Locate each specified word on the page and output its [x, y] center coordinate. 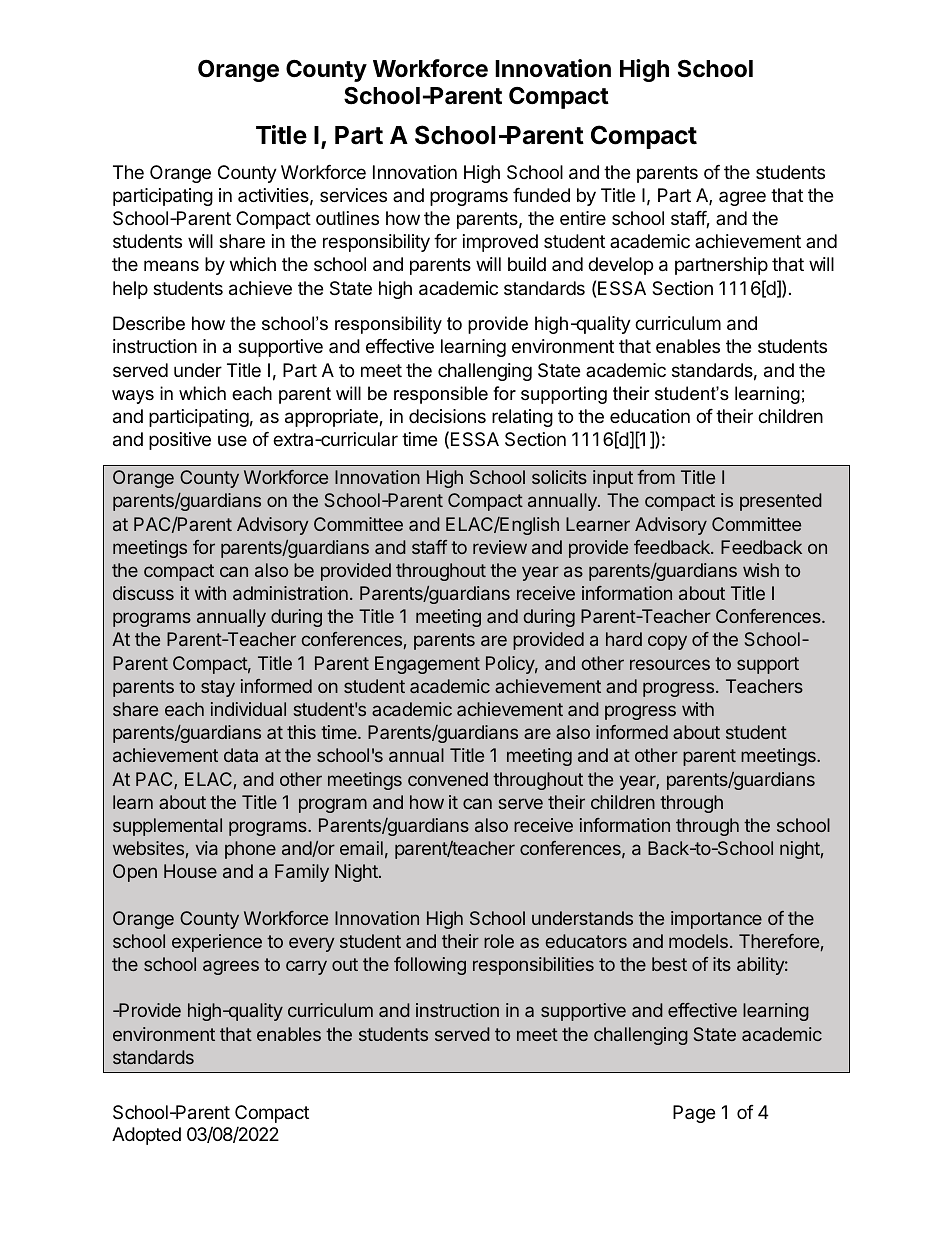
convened [448, 779]
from [656, 477]
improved [500, 243]
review [500, 547]
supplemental [167, 827]
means [171, 266]
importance [716, 920]
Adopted [146, 1136]
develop [620, 266]
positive [180, 441]
